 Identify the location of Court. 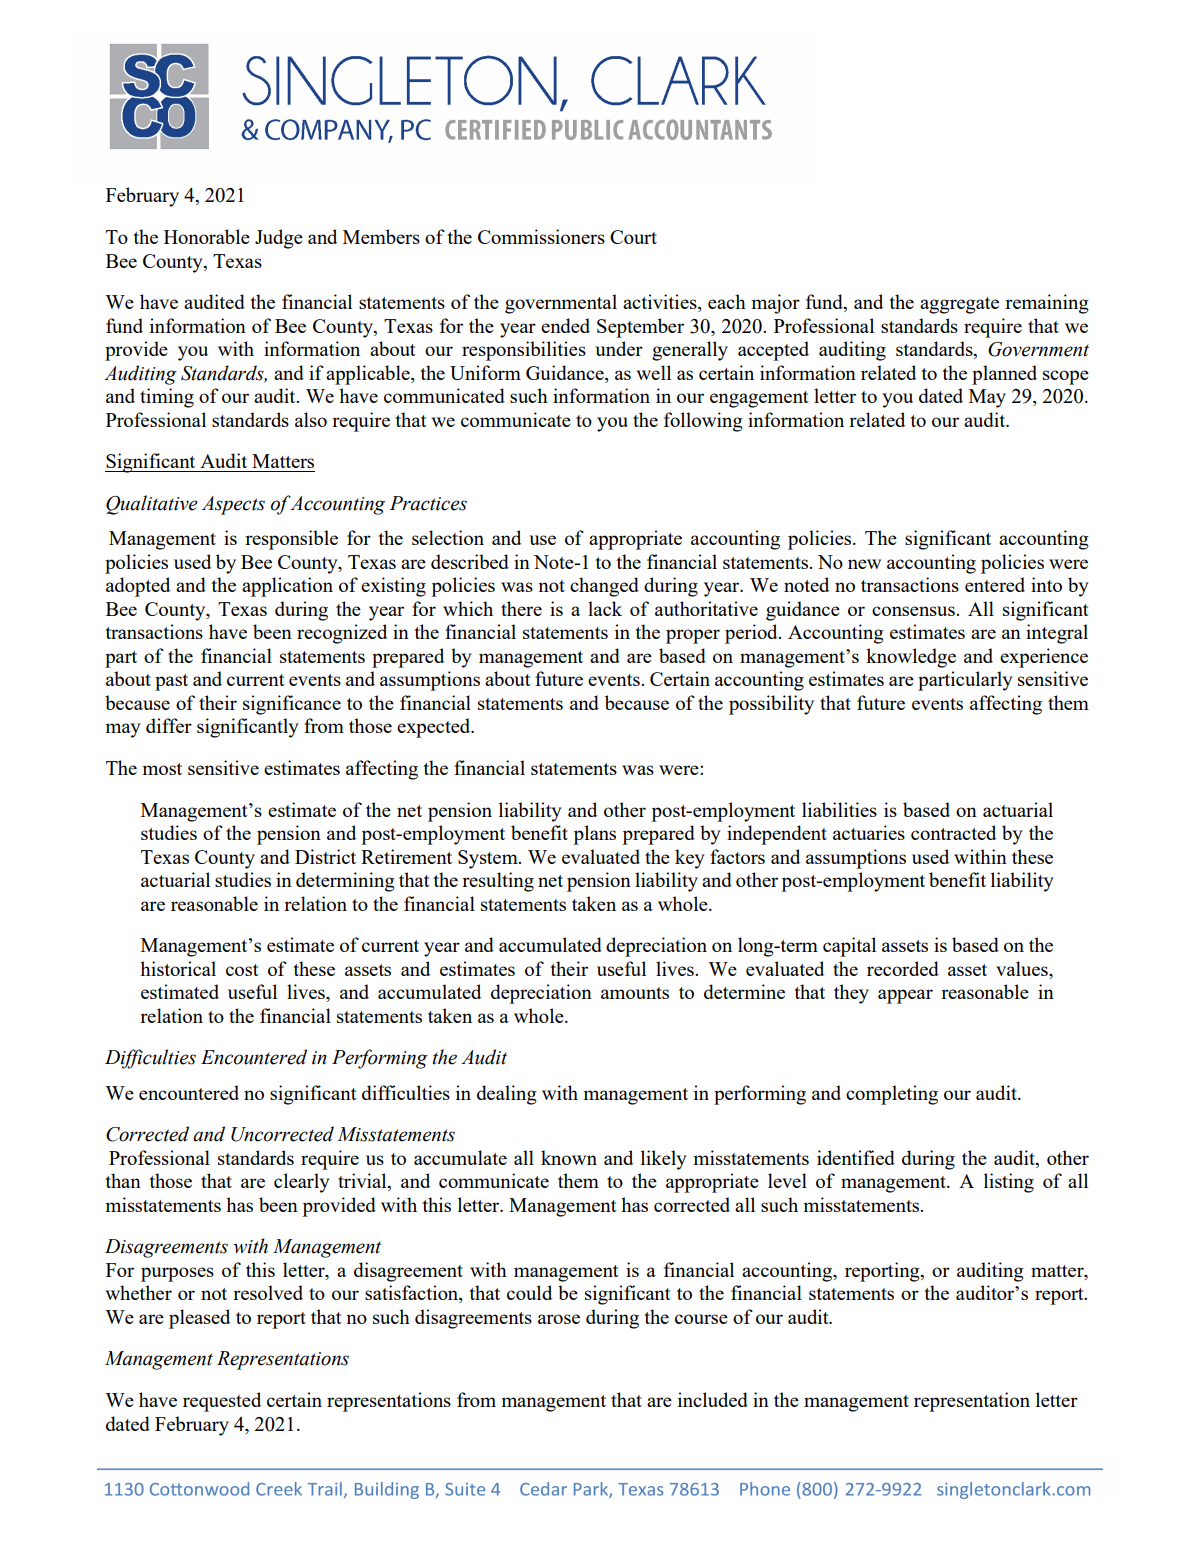
(633, 237).
